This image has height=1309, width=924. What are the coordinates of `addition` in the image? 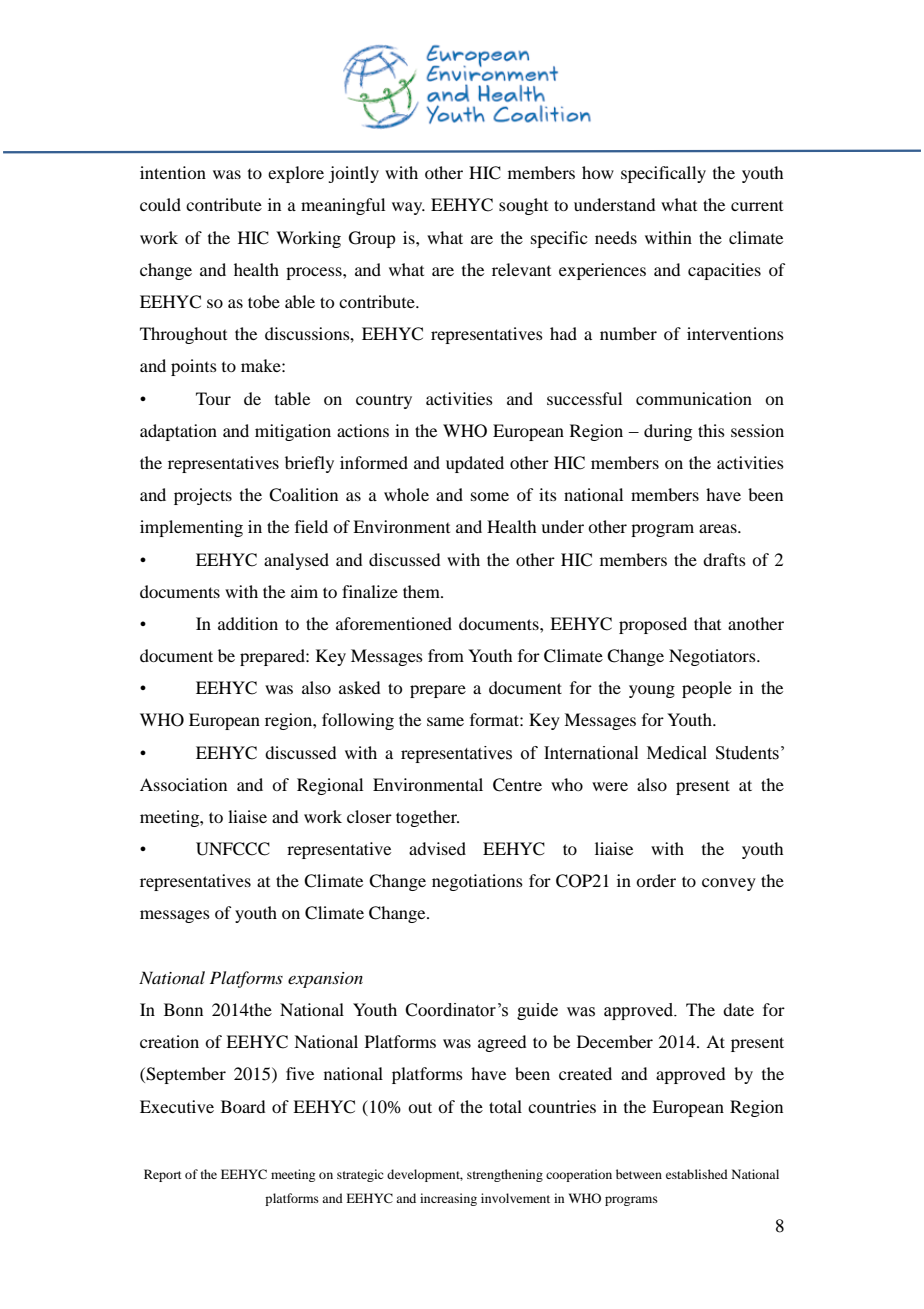 It's located at (248, 623).
